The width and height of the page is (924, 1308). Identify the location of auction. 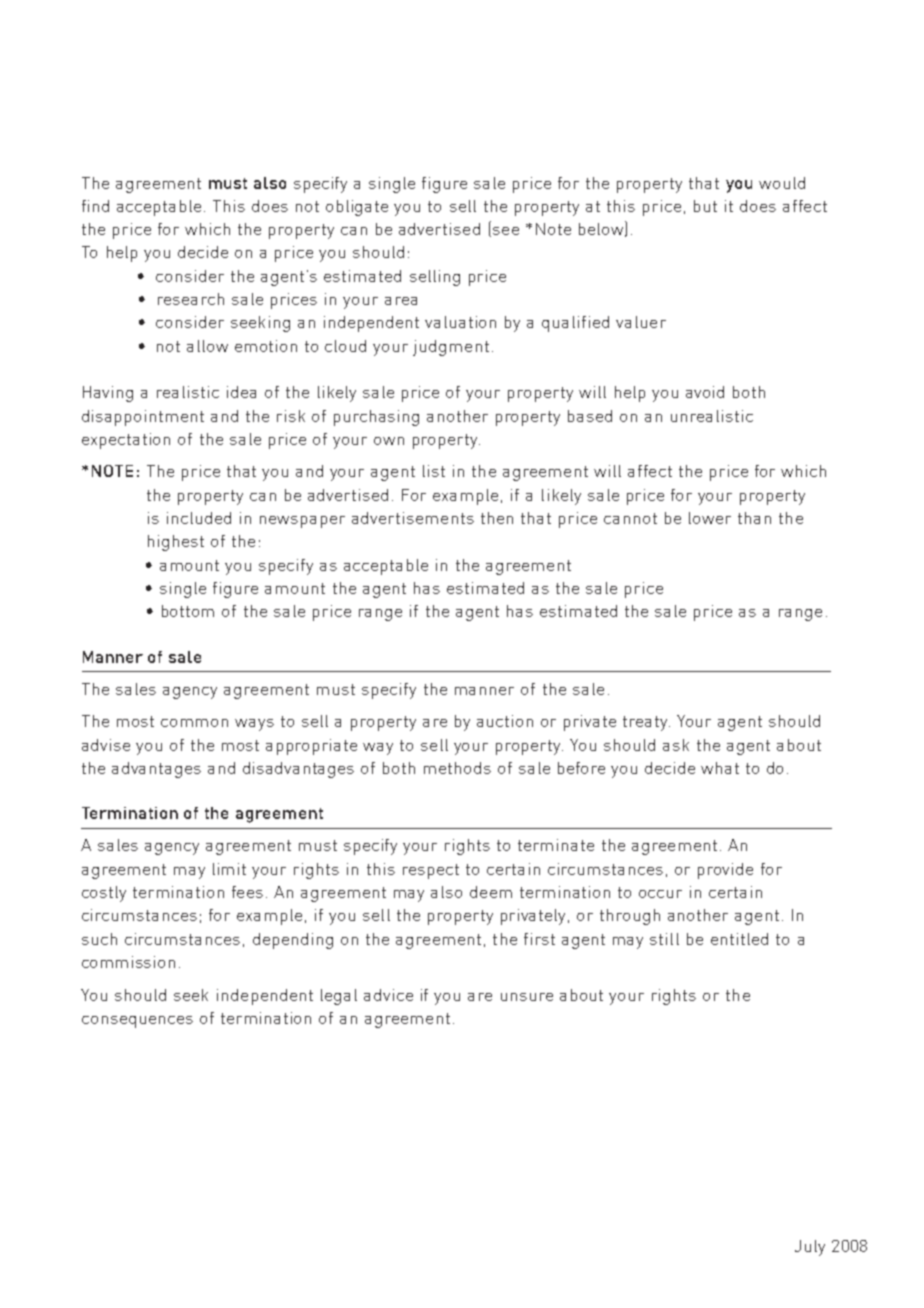
(505, 721).
